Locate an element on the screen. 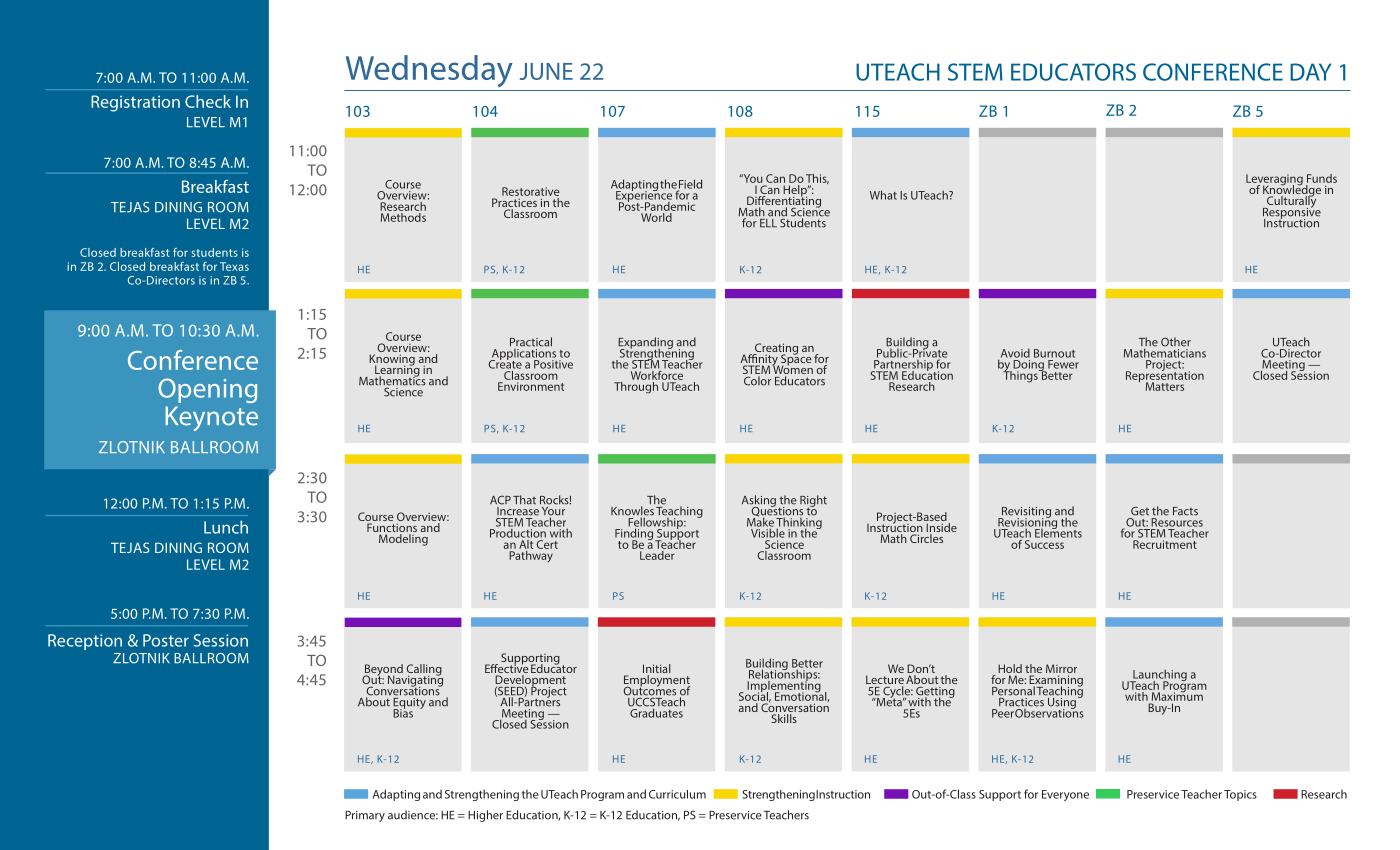  Keynote is located at coordinates (212, 418).
